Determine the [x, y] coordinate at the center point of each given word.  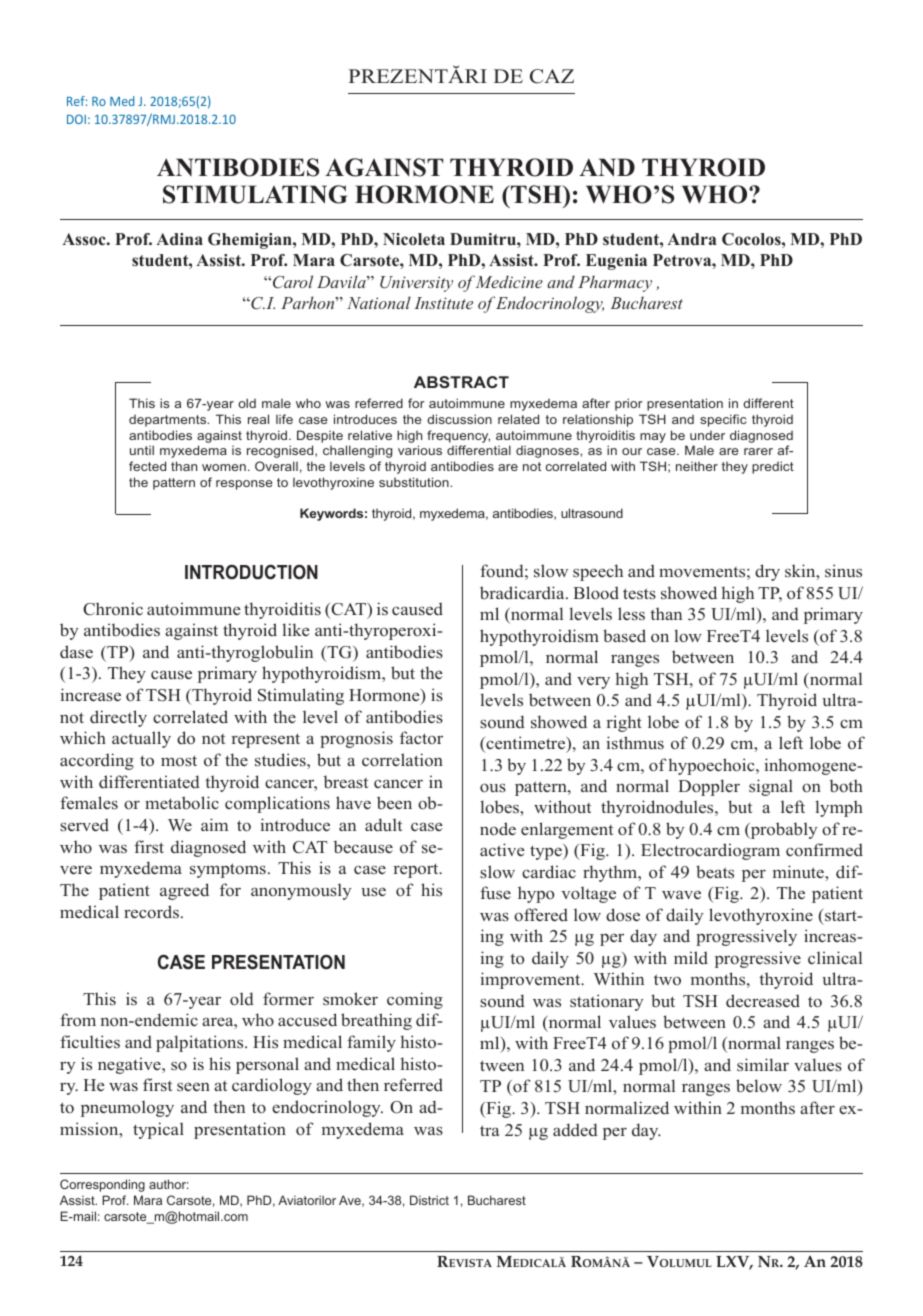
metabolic [182, 803]
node [498, 828]
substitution [415, 482]
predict [773, 467]
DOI [76, 119]
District [429, 1200]
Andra [691, 239]
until [142, 450]
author [169, 1184]
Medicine [509, 281]
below [759, 1086]
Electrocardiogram [710, 851]
